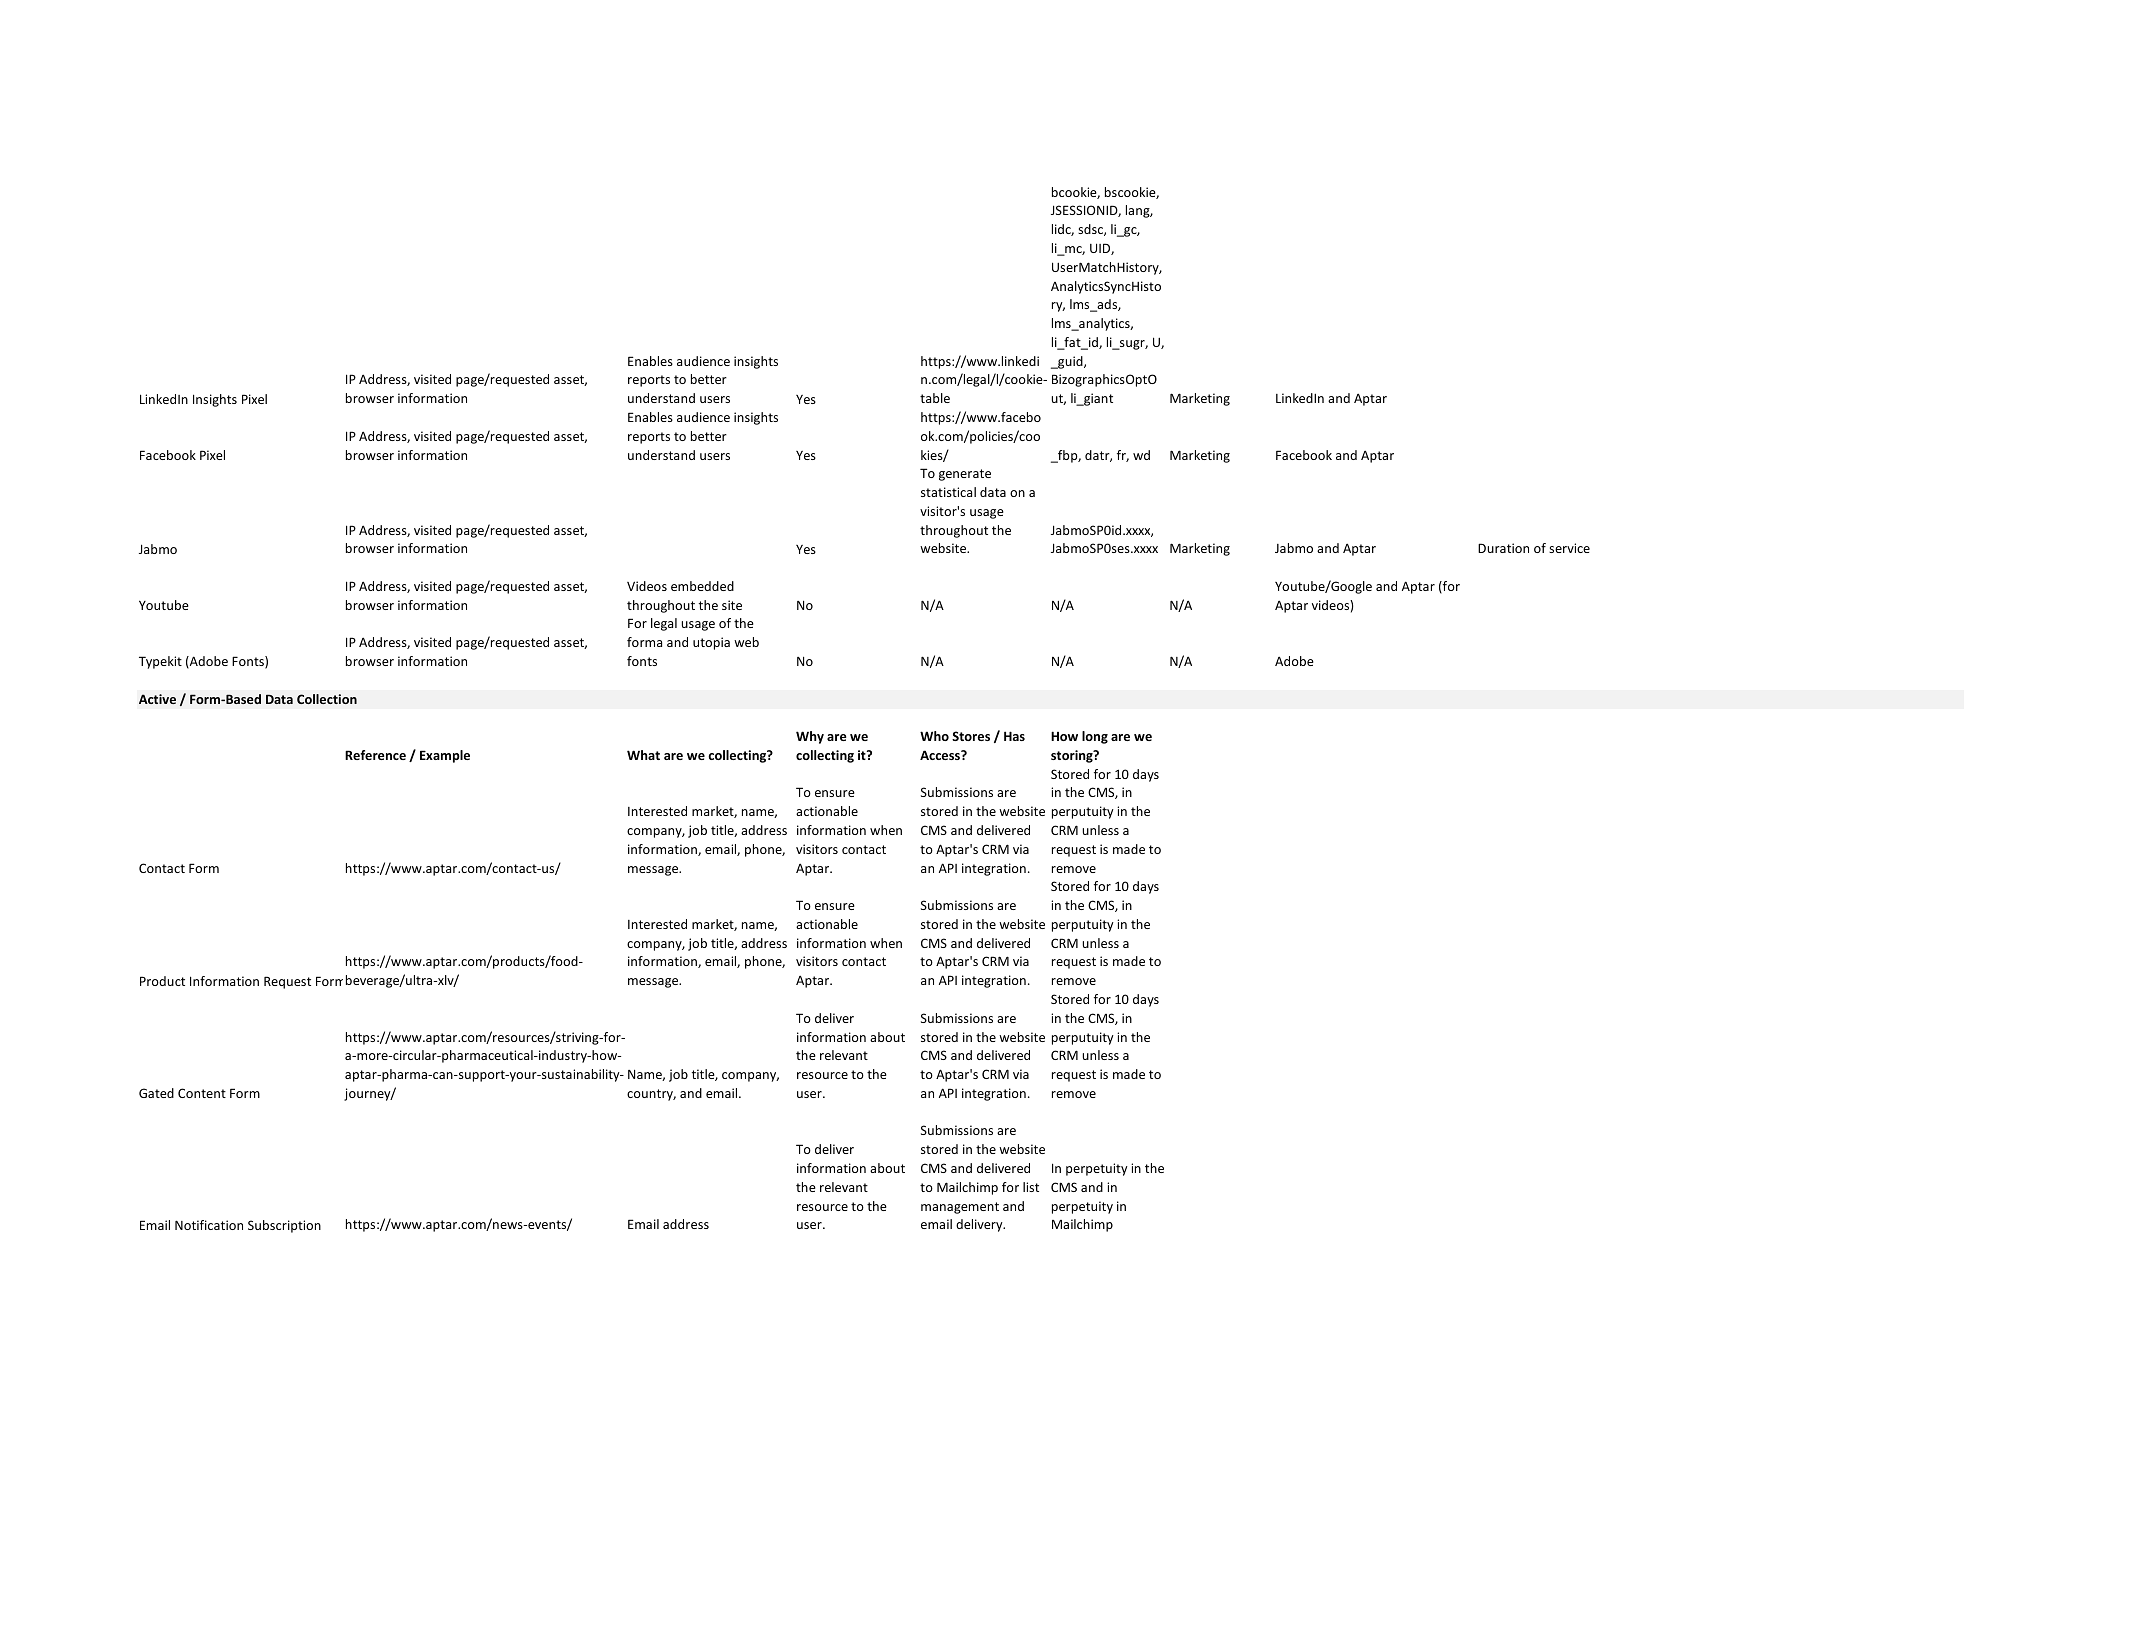 The height and width of the screenshot is (1651, 2136). Describe the element at coordinates (1014, 736) in the screenshot. I see `Has` at that location.
